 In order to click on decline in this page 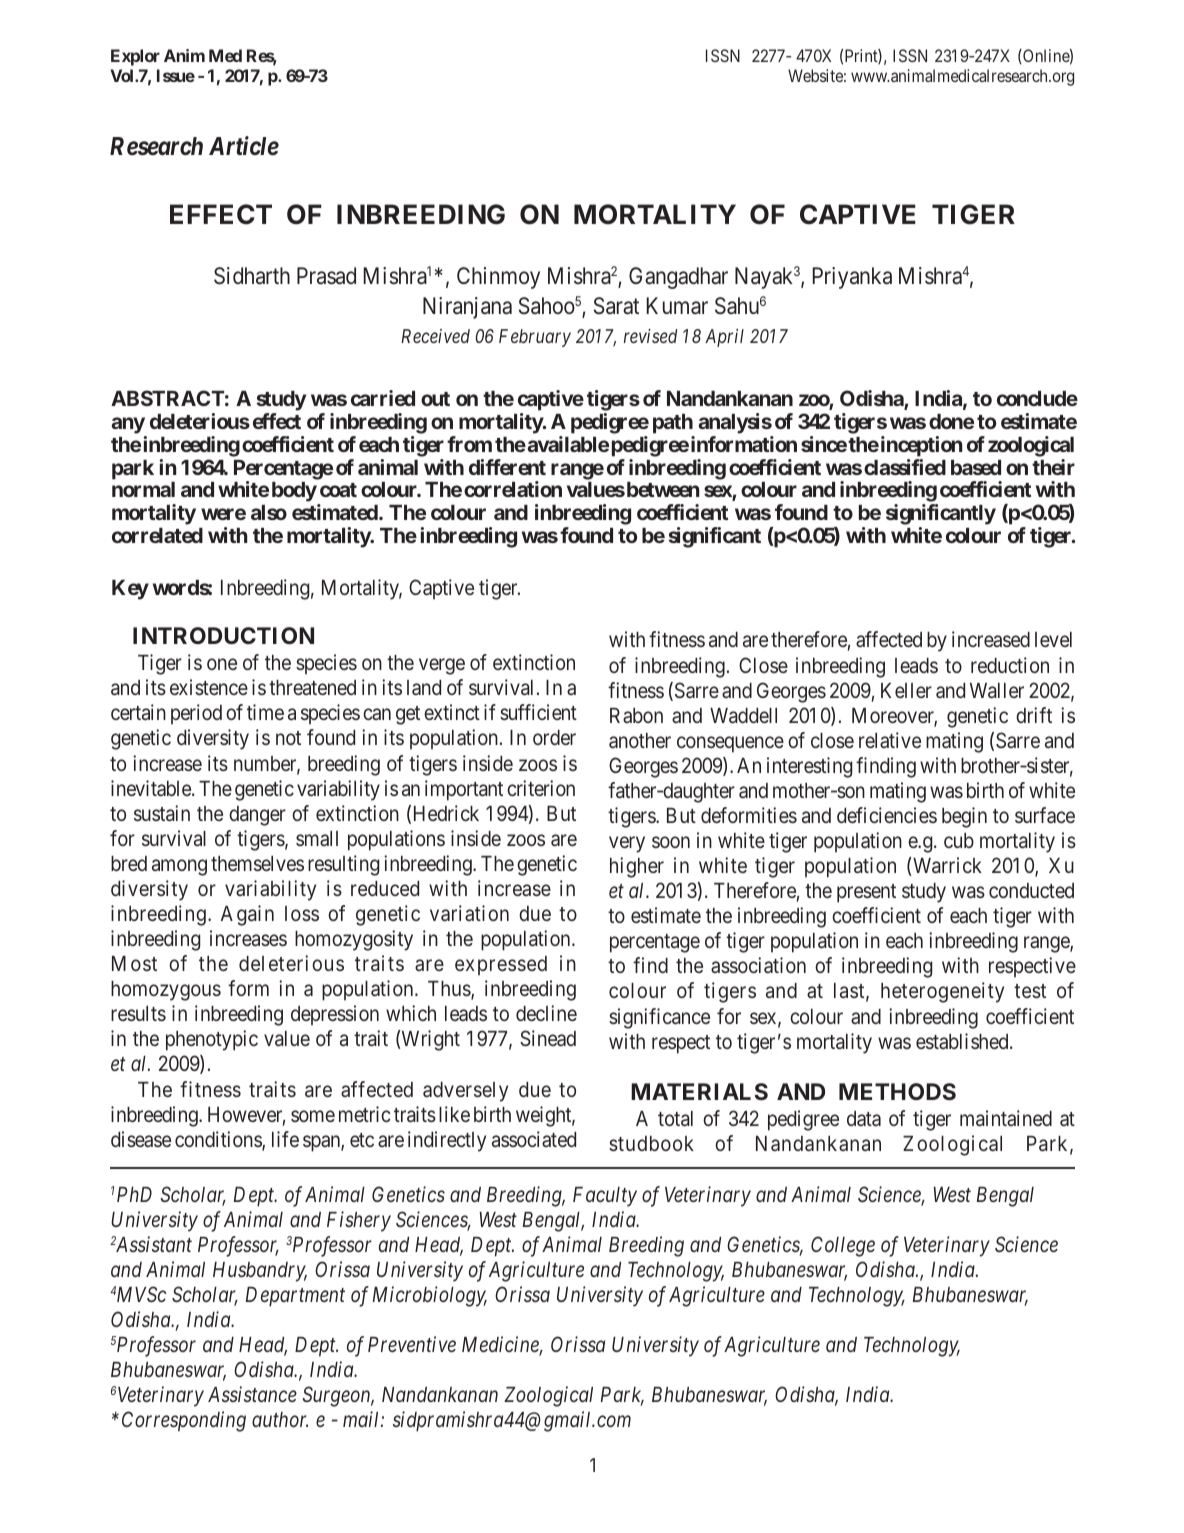, I will do `click(546, 1013)`.
